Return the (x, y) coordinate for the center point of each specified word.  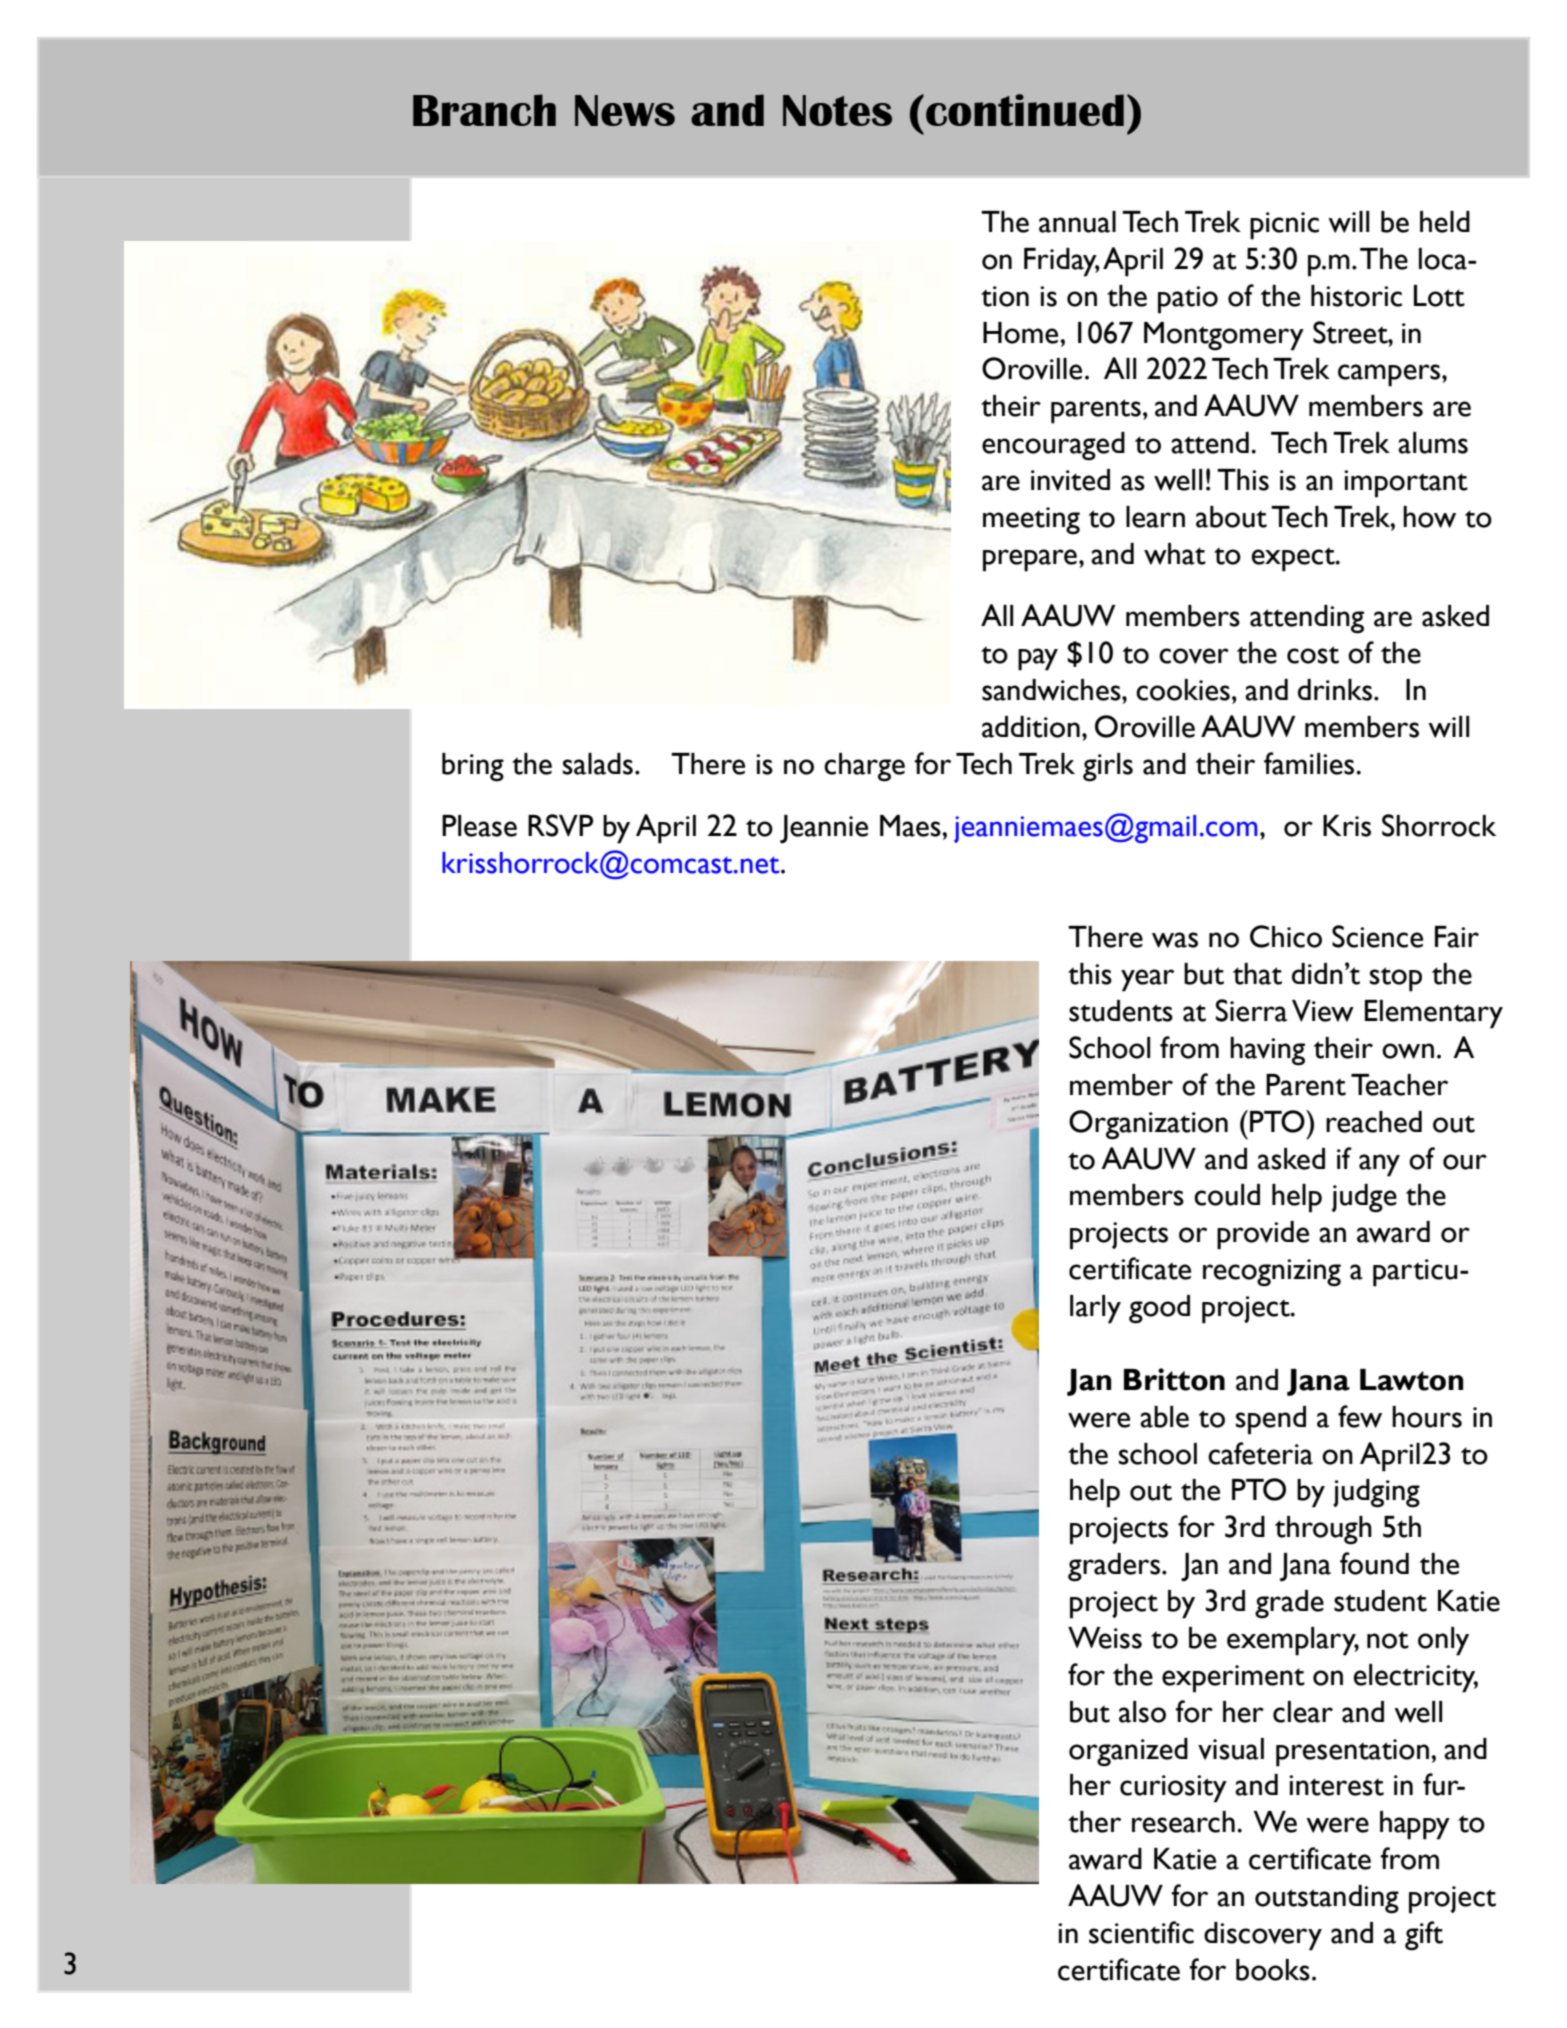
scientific (1141, 1932)
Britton (1174, 1379)
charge (864, 767)
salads (597, 764)
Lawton (1411, 1380)
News (625, 110)
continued (1025, 110)
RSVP (560, 825)
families (1310, 763)
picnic (1284, 226)
